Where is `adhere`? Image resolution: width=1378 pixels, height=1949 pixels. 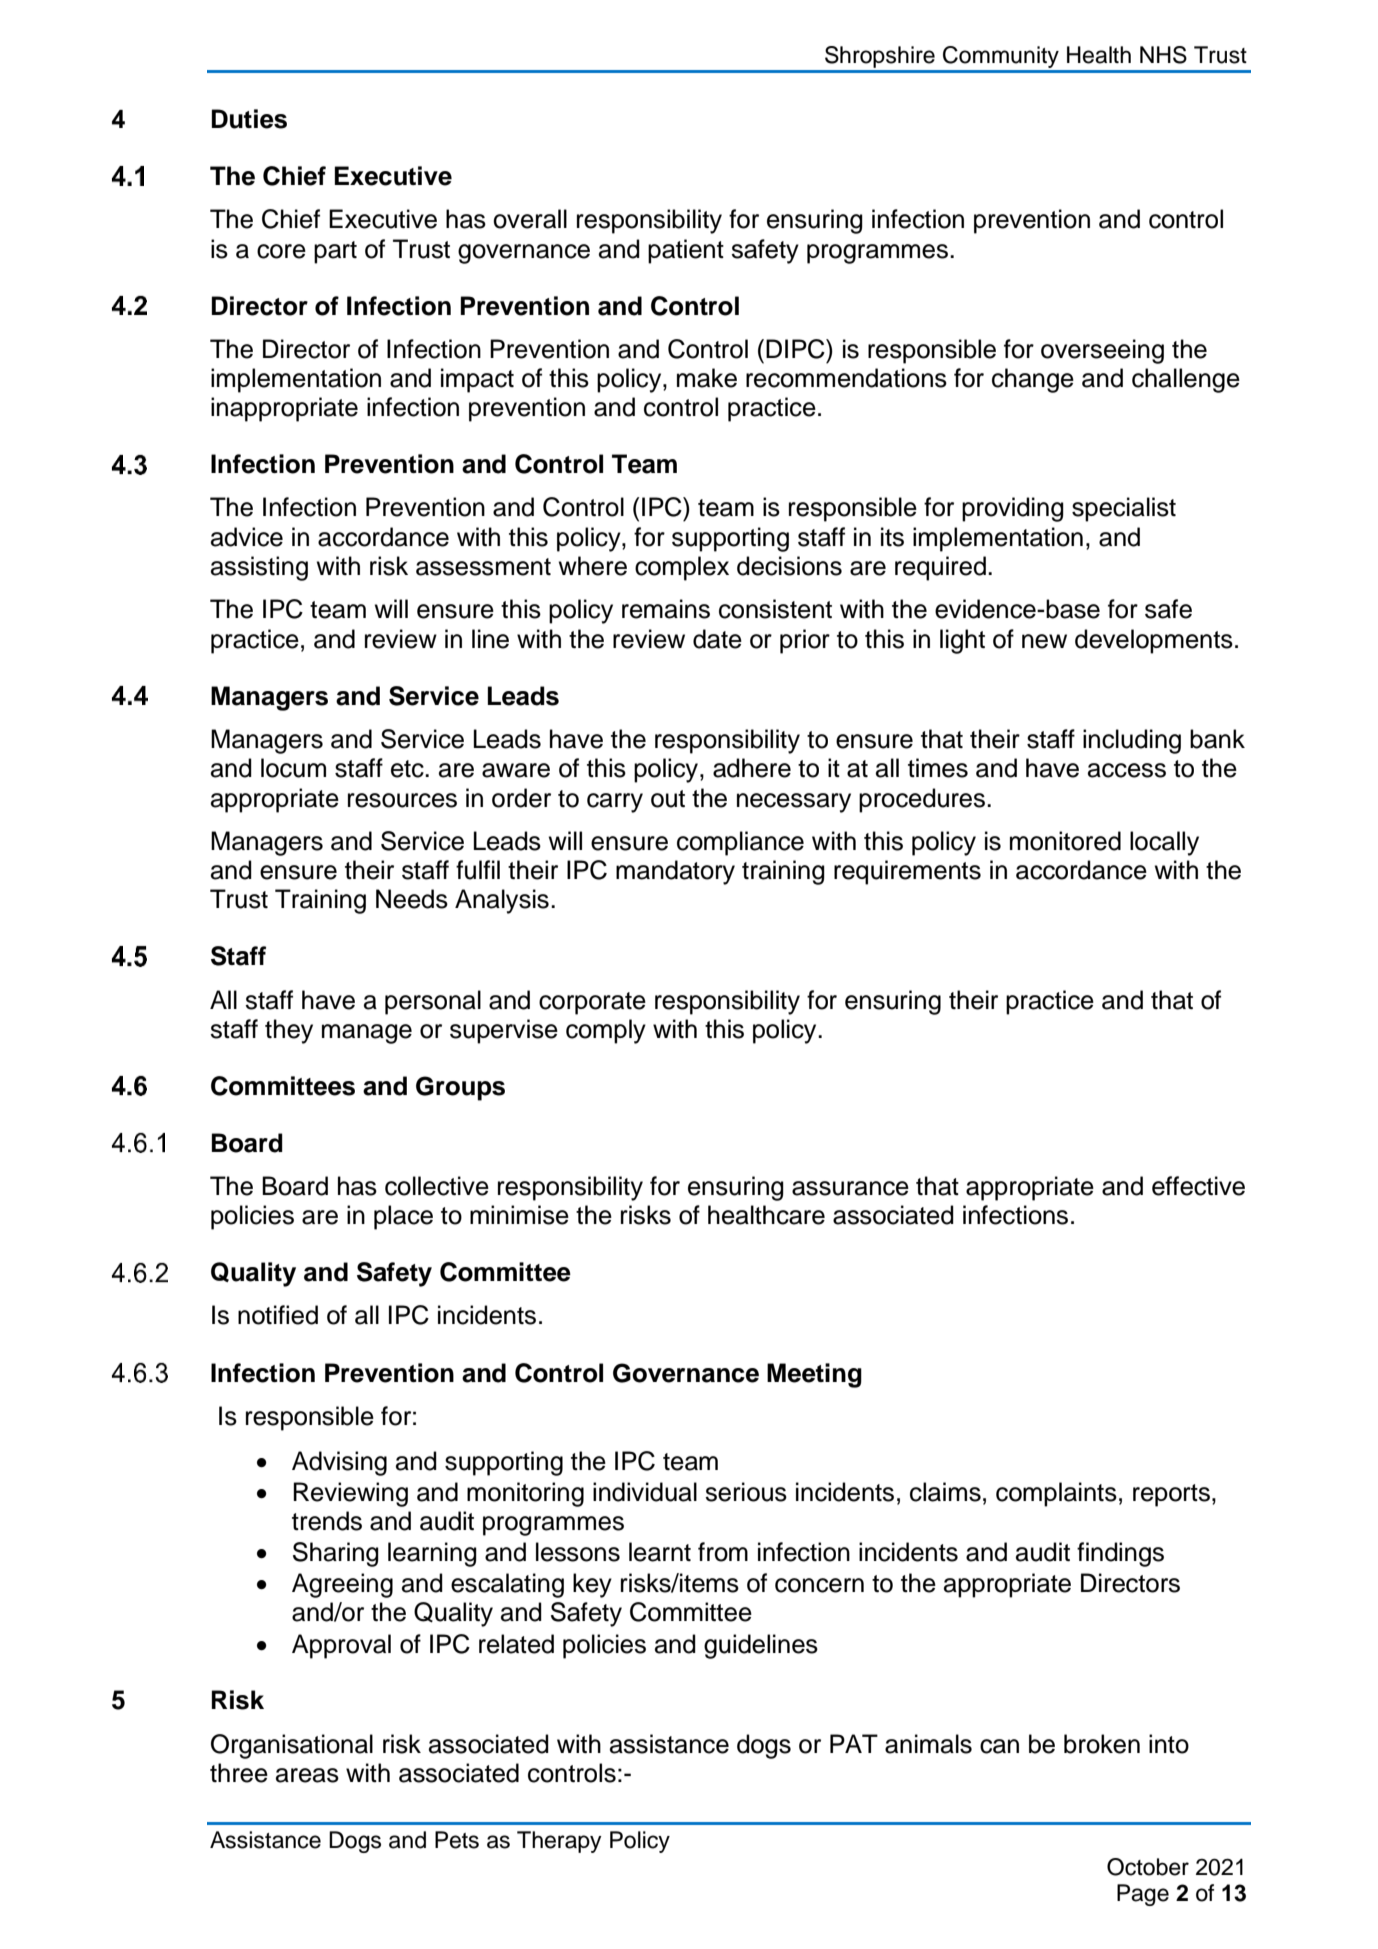
adhere is located at coordinates (752, 768).
